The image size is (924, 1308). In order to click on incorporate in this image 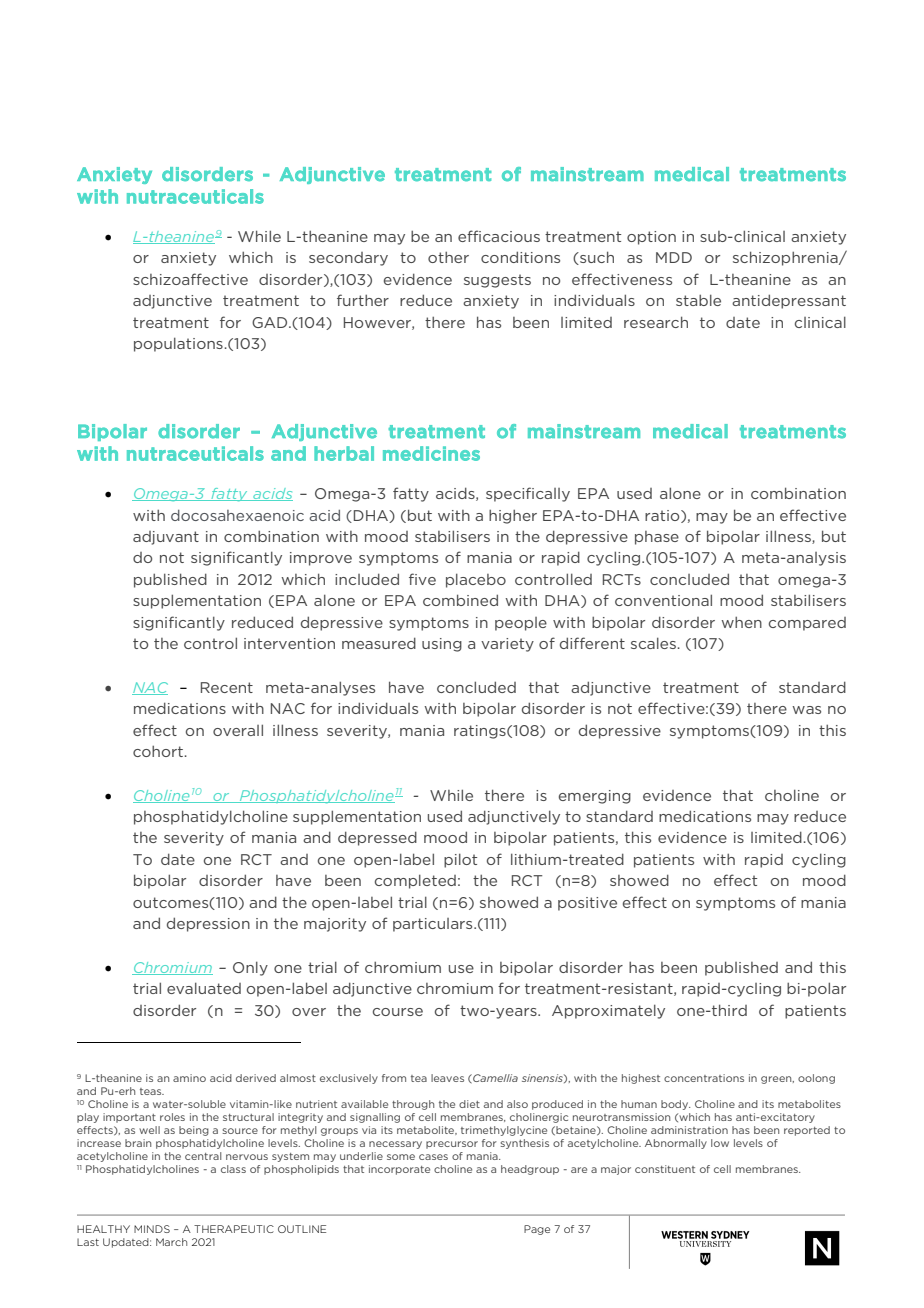, I will do `click(399, 1170)`.
